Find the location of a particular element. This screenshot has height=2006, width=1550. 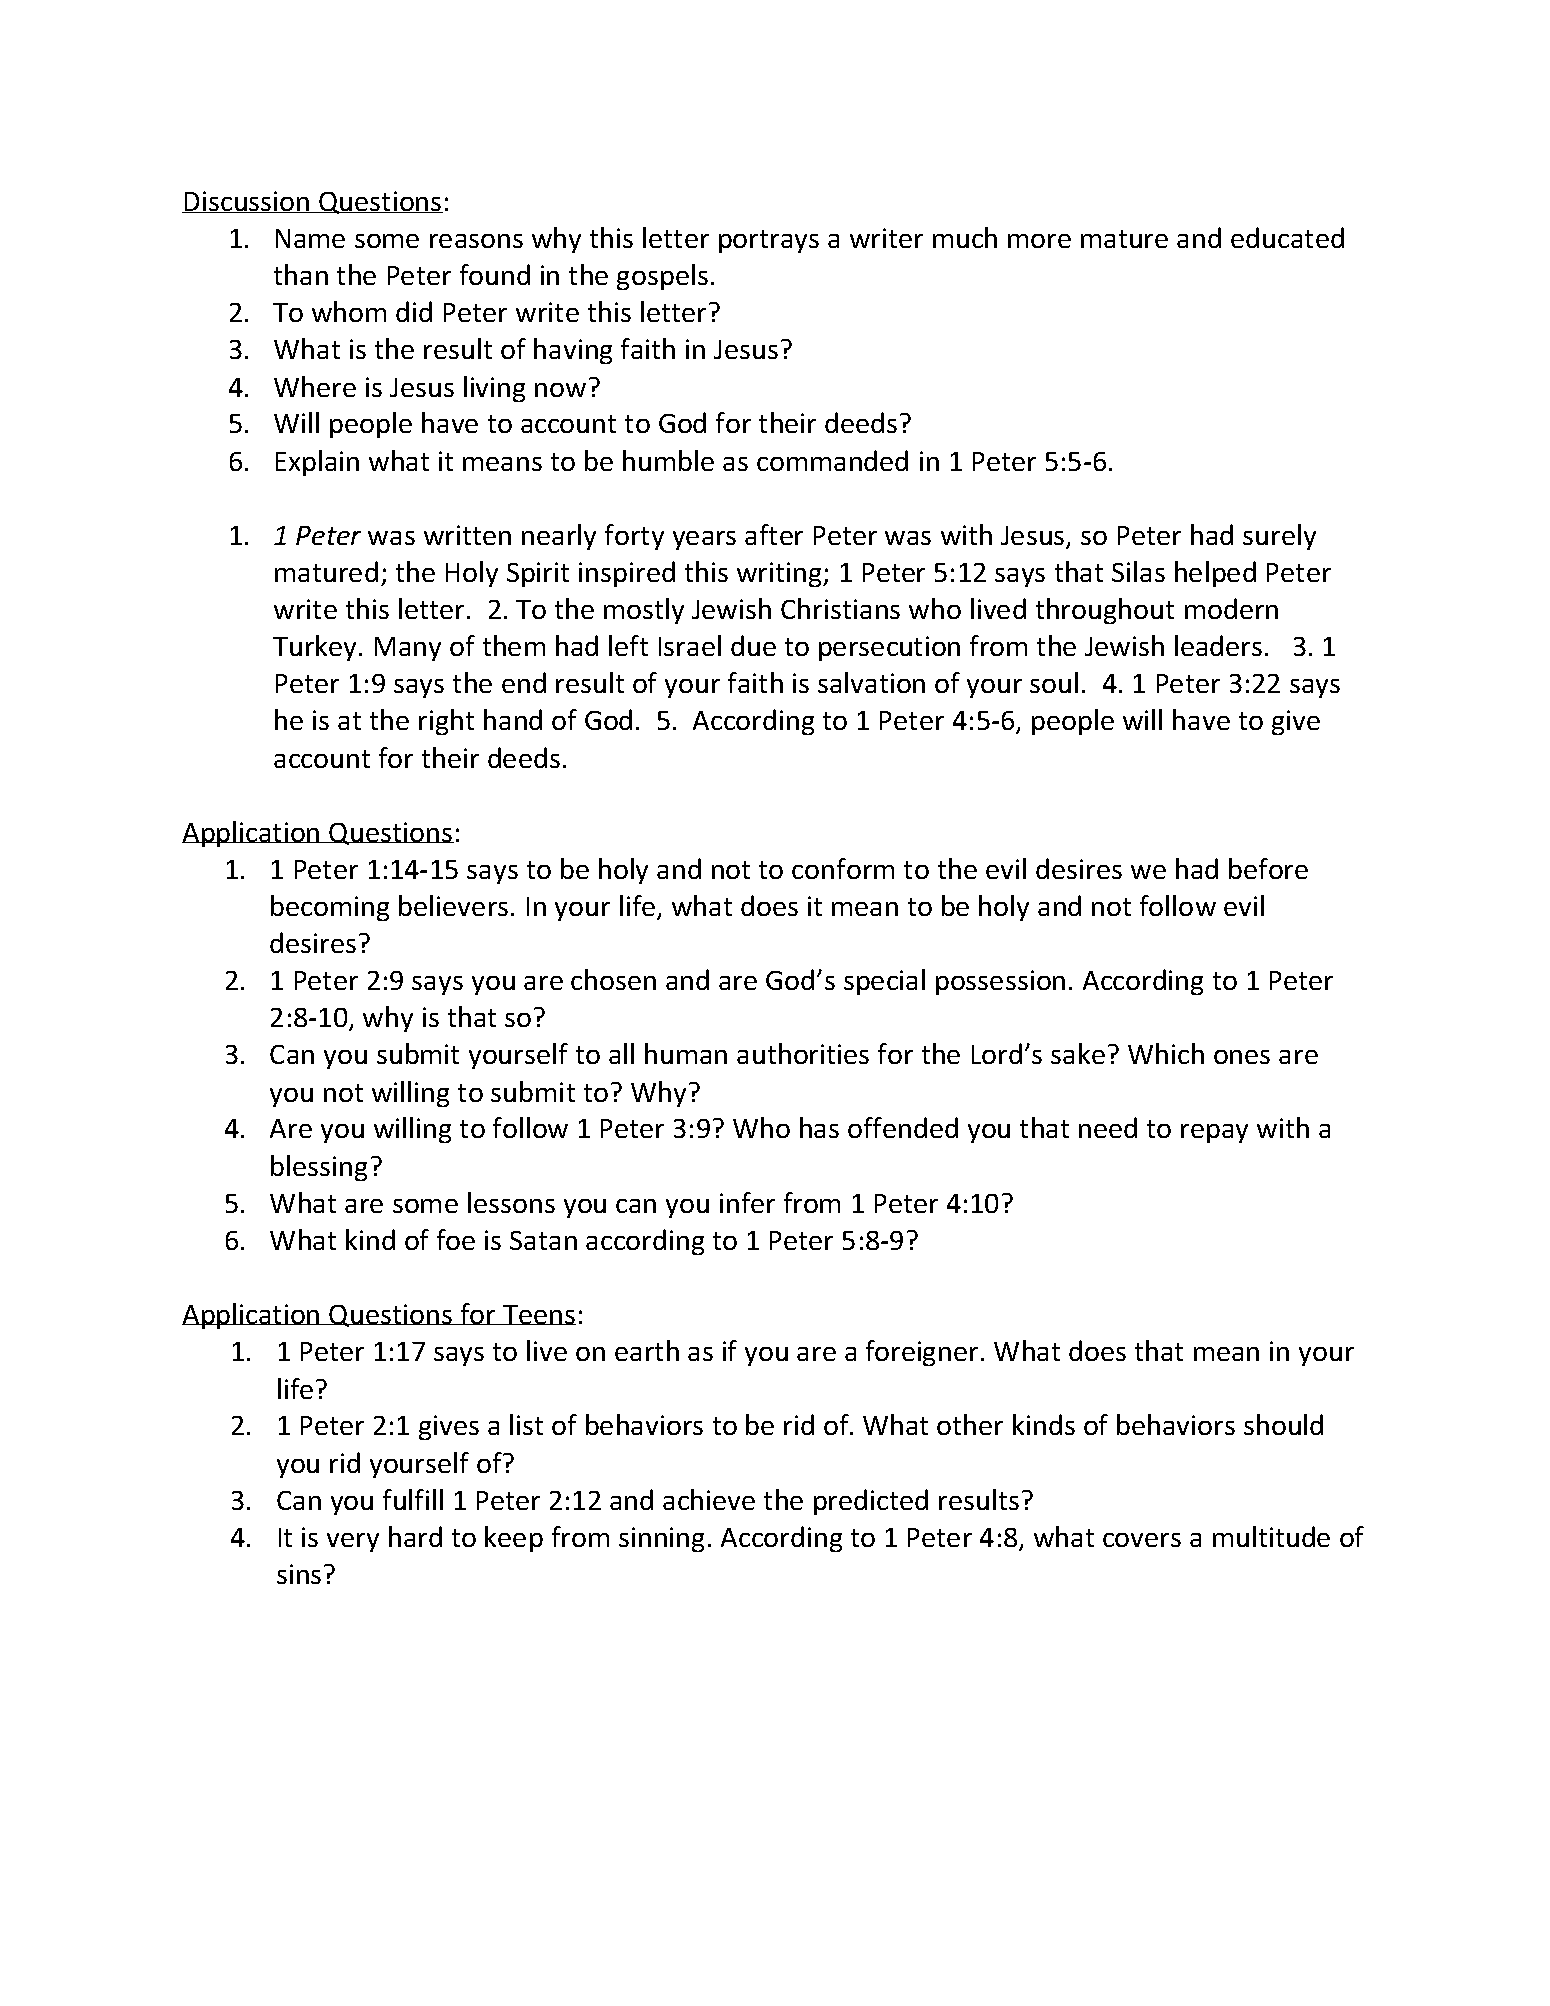

portrays is located at coordinates (769, 241).
